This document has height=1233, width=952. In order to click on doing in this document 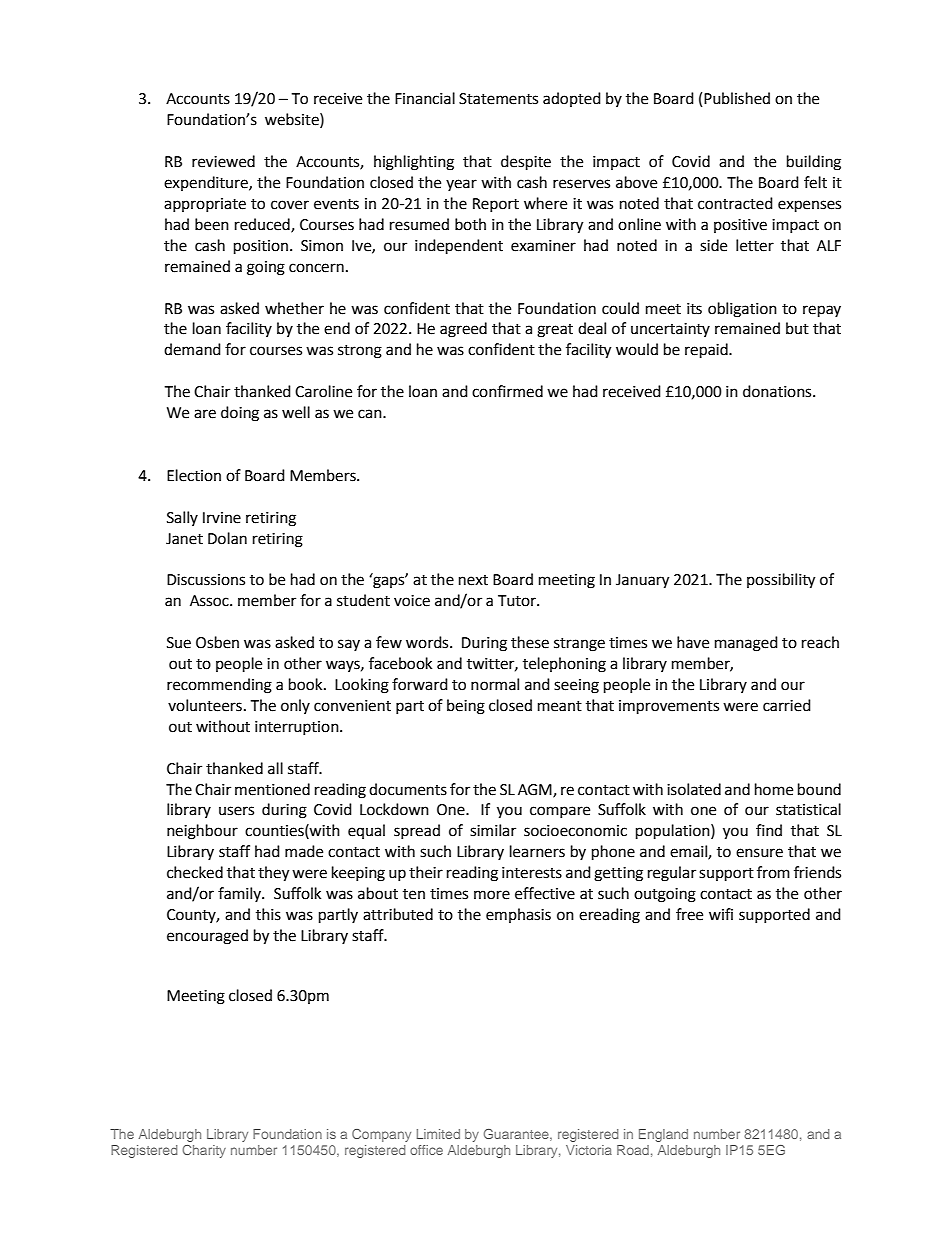, I will do `click(240, 414)`.
